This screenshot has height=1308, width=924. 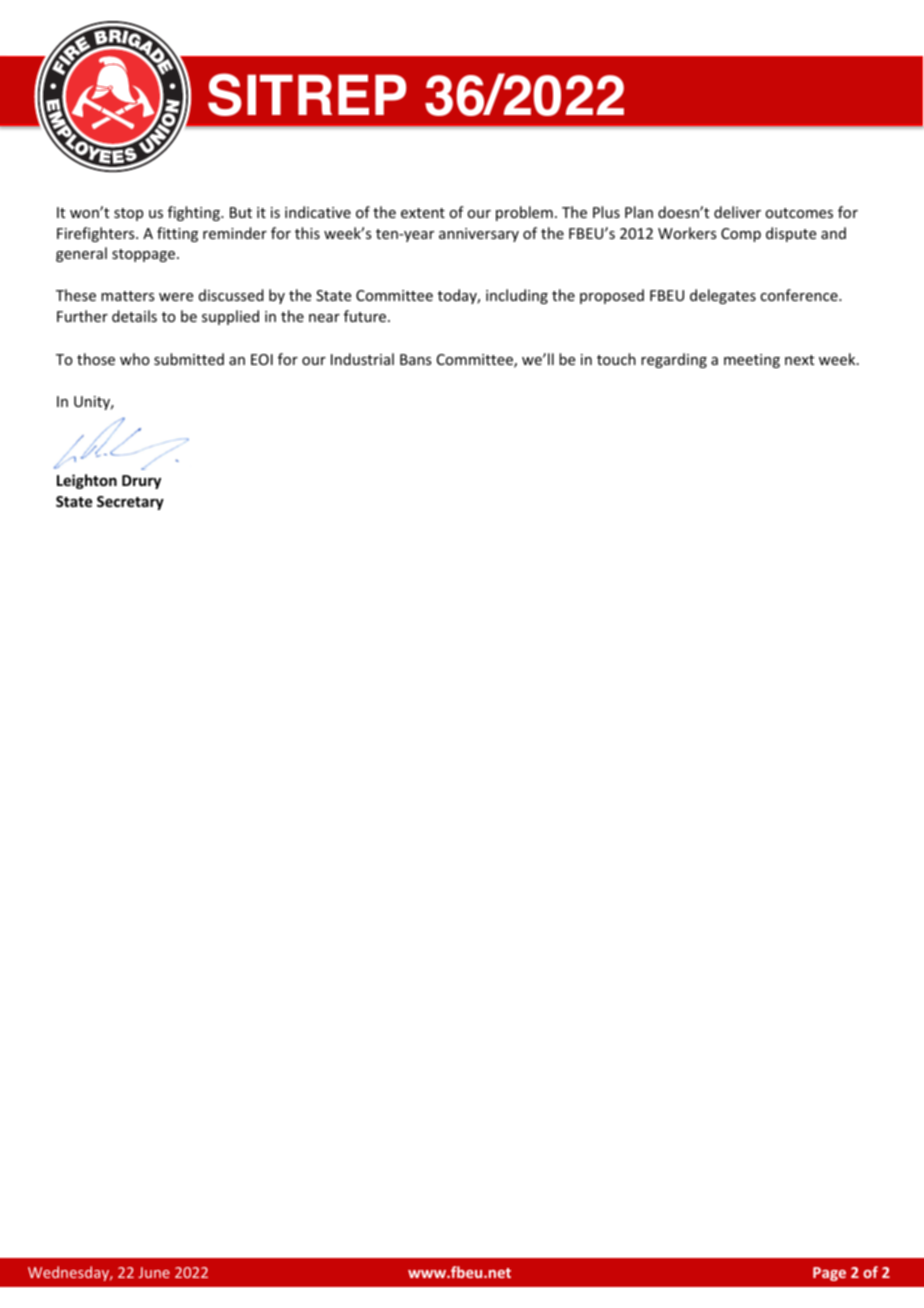 I want to click on fitting, so click(x=177, y=234).
